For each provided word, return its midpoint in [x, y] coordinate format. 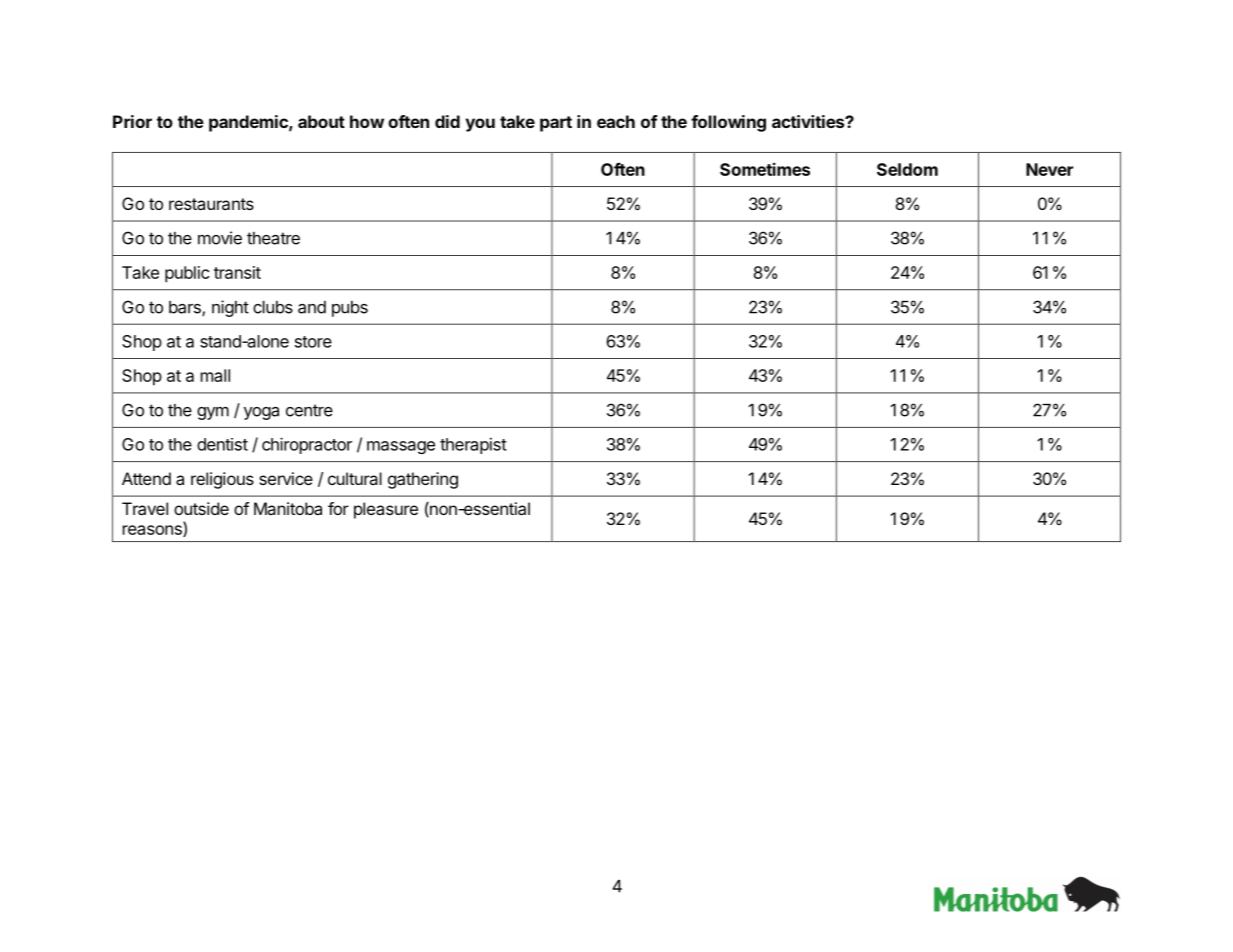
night [230, 308]
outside [201, 508]
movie [220, 238]
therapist [473, 446]
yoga [261, 413]
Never [1049, 169]
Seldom [907, 169]
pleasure [386, 510]
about [321, 121]
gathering [423, 480]
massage [401, 447]
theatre [273, 238]
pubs [350, 309]
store [313, 342]
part [556, 124]
